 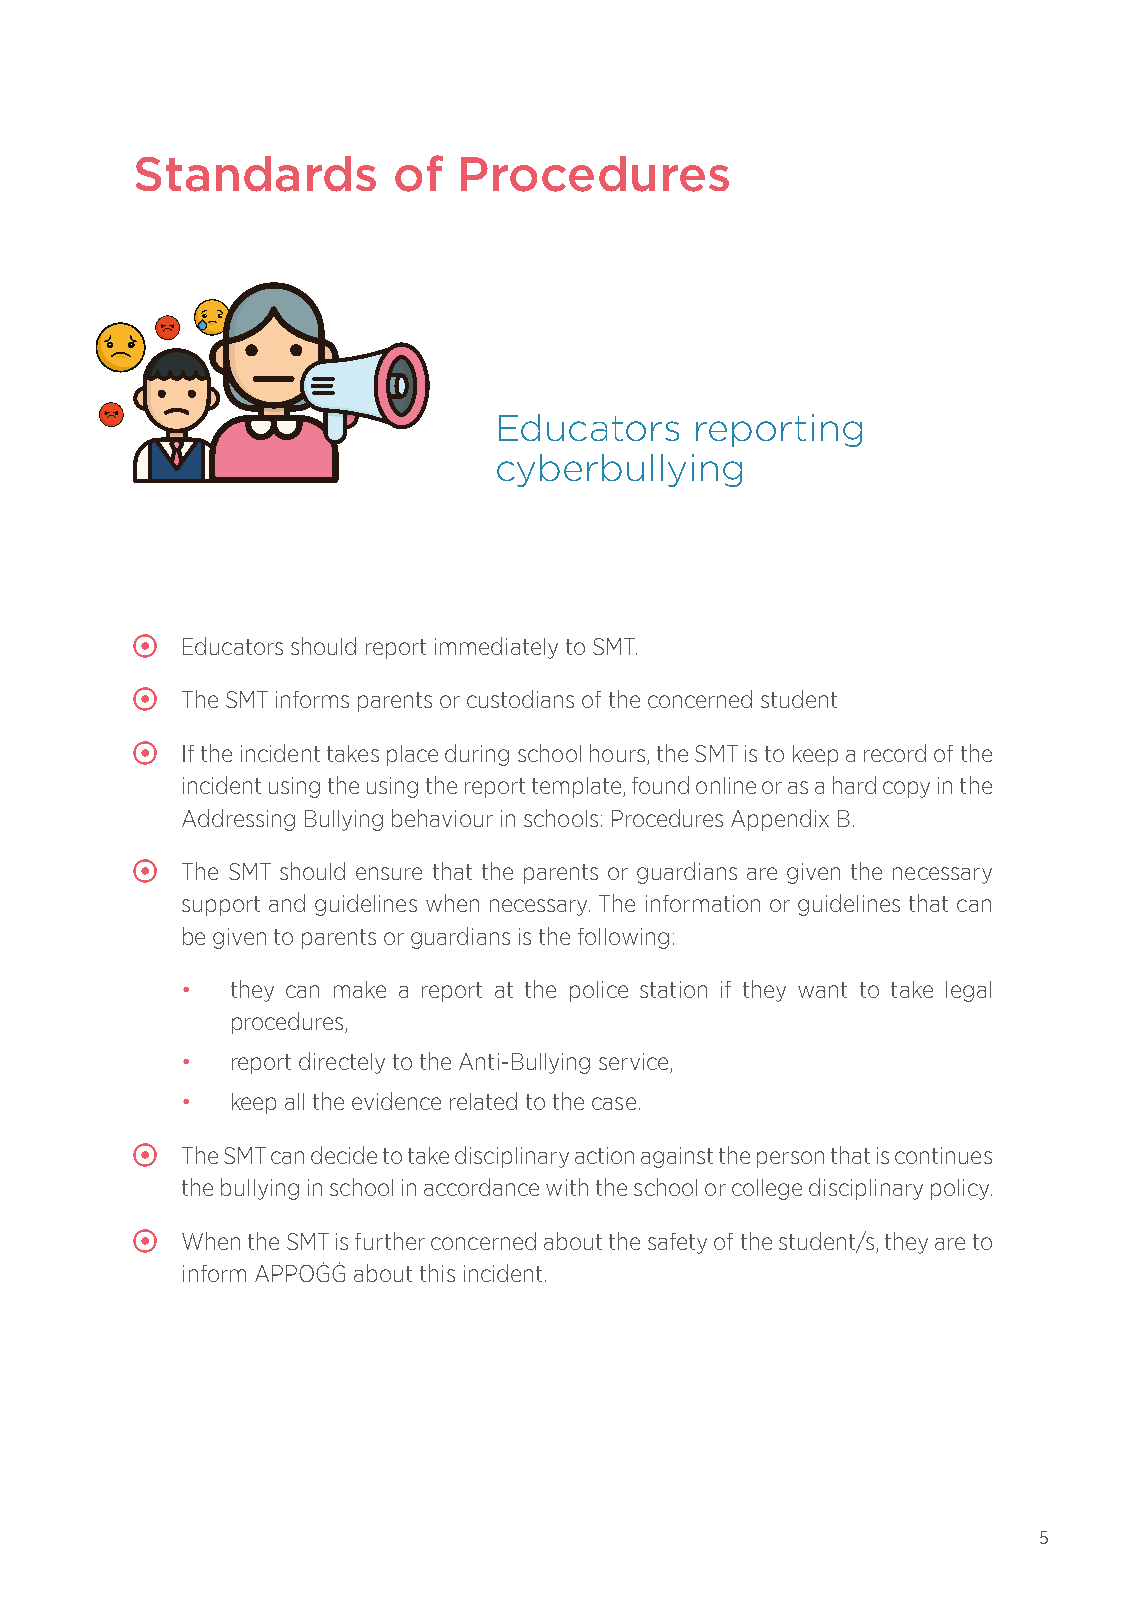 What do you see at coordinates (961, 1189) in the page?
I see `policy` at bounding box center [961, 1189].
